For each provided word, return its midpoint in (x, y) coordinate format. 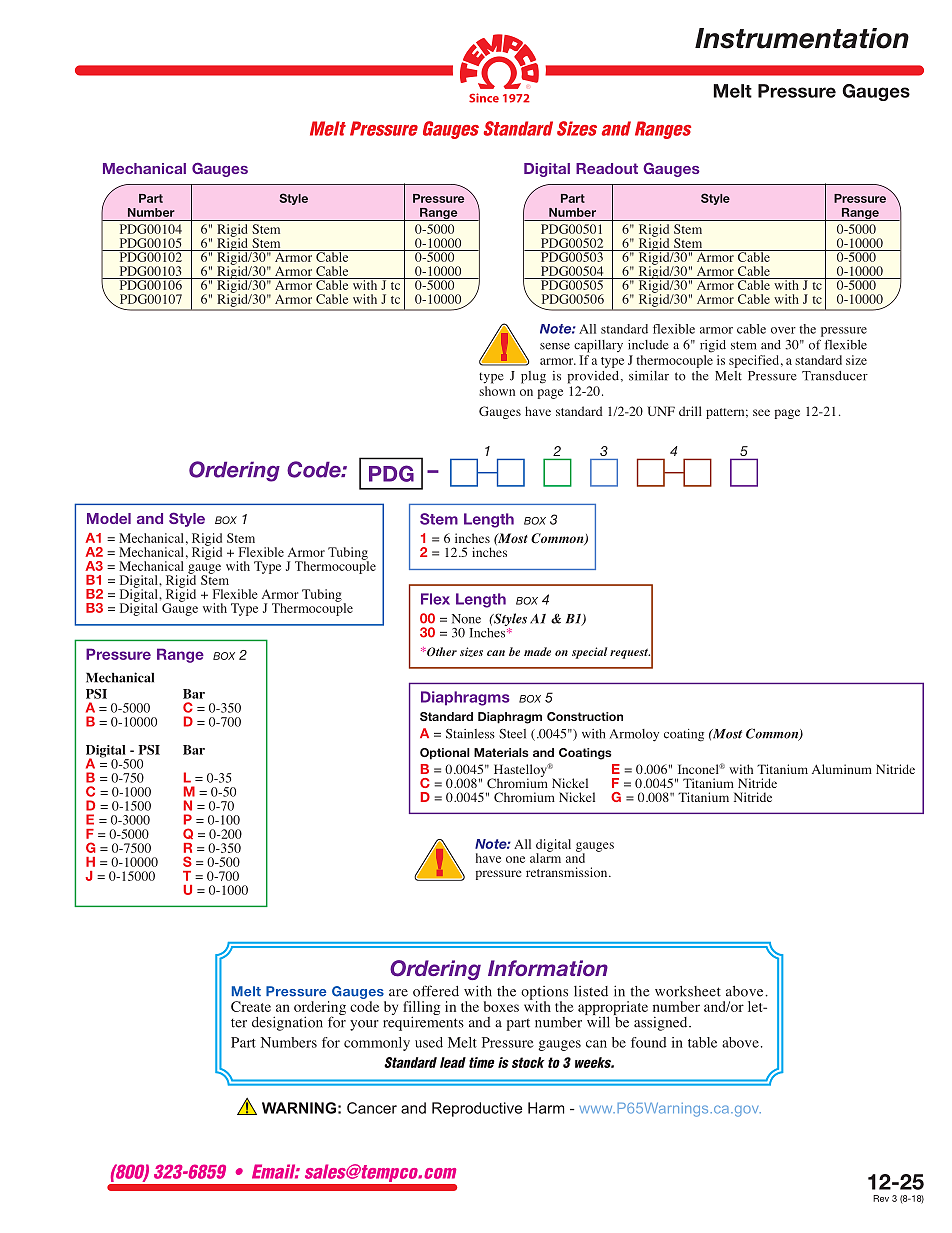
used (429, 1042)
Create (251, 1006)
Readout (607, 168)
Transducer (835, 376)
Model (109, 518)
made (537, 651)
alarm (545, 857)
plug (533, 377)
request (630, 654)
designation (287, 1023)
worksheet (688, 991)
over (783, 330)
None (466, 619)
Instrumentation (802, 38)
